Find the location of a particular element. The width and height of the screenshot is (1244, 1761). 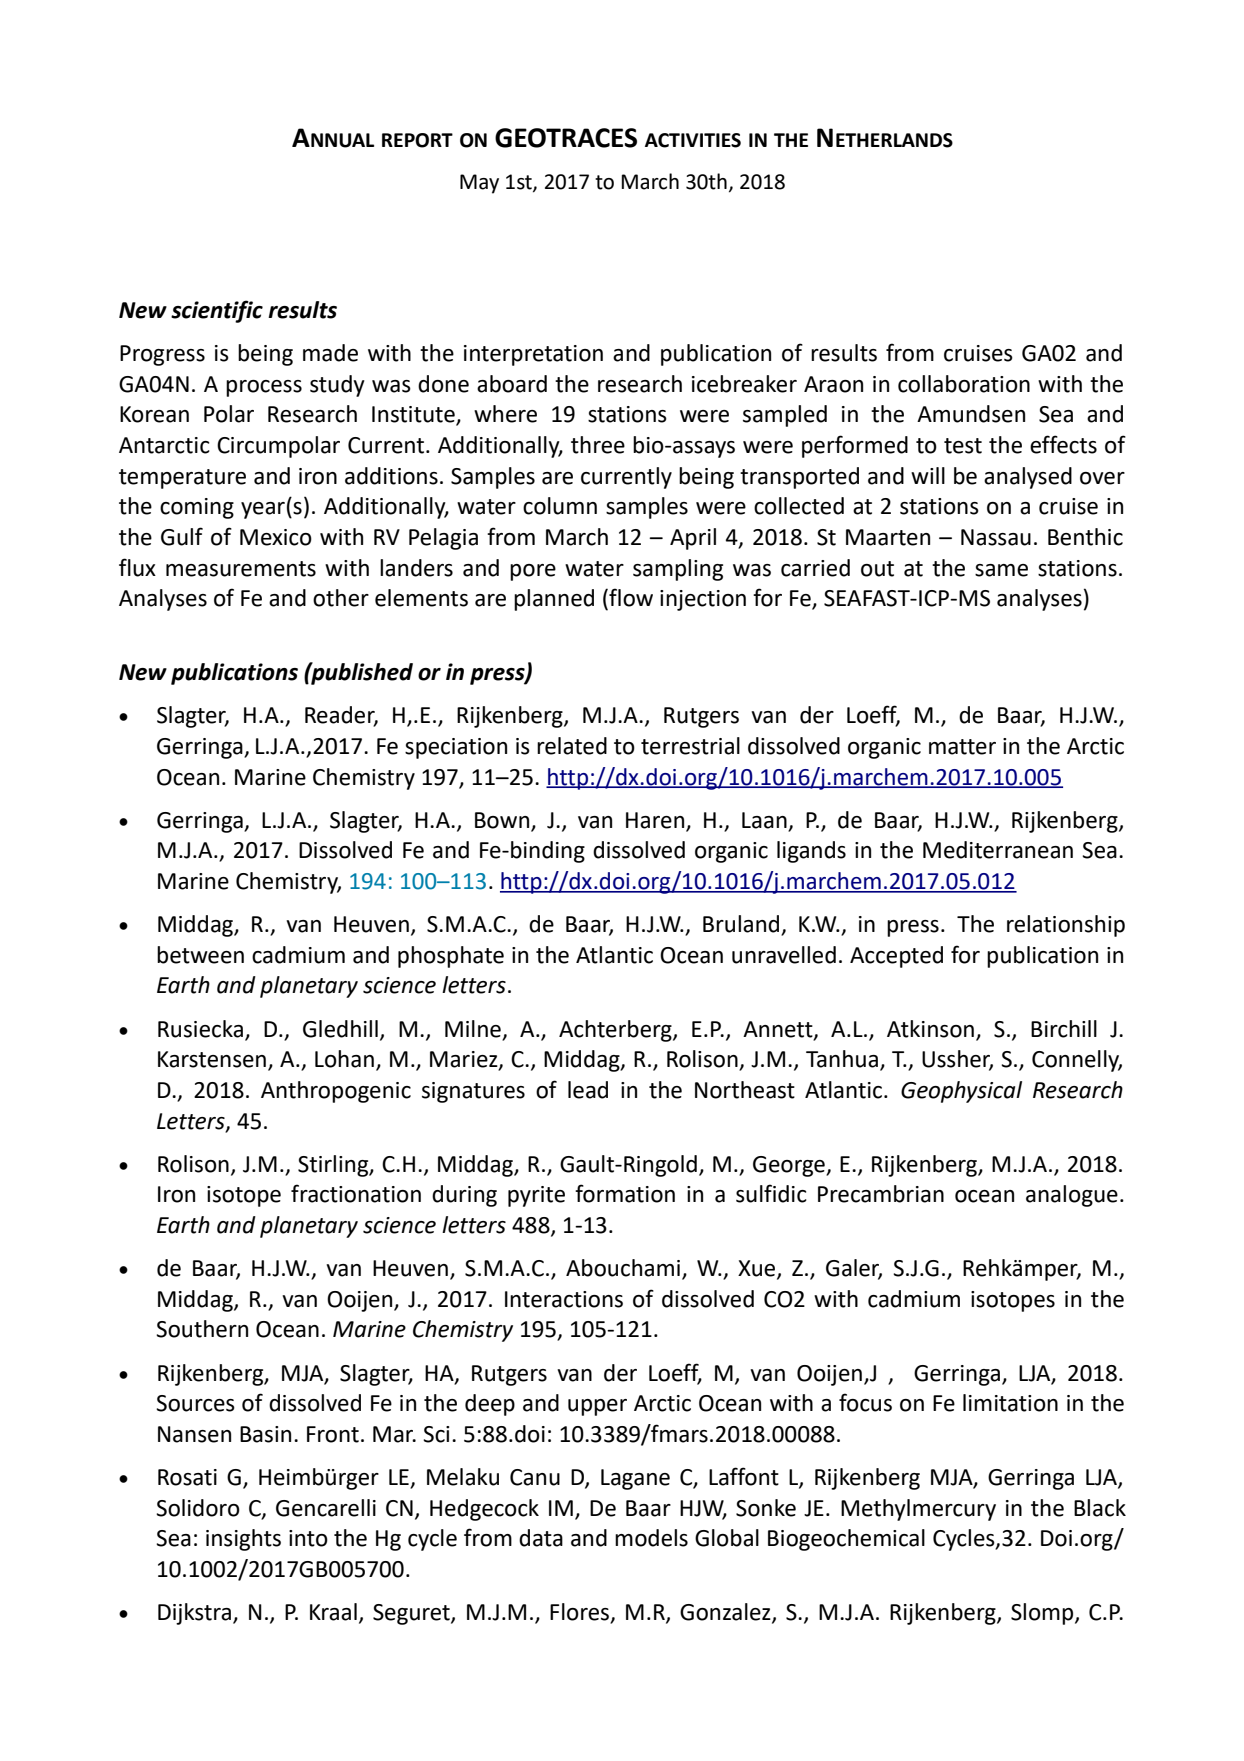

measurements is located at coordinates (241, 569).
